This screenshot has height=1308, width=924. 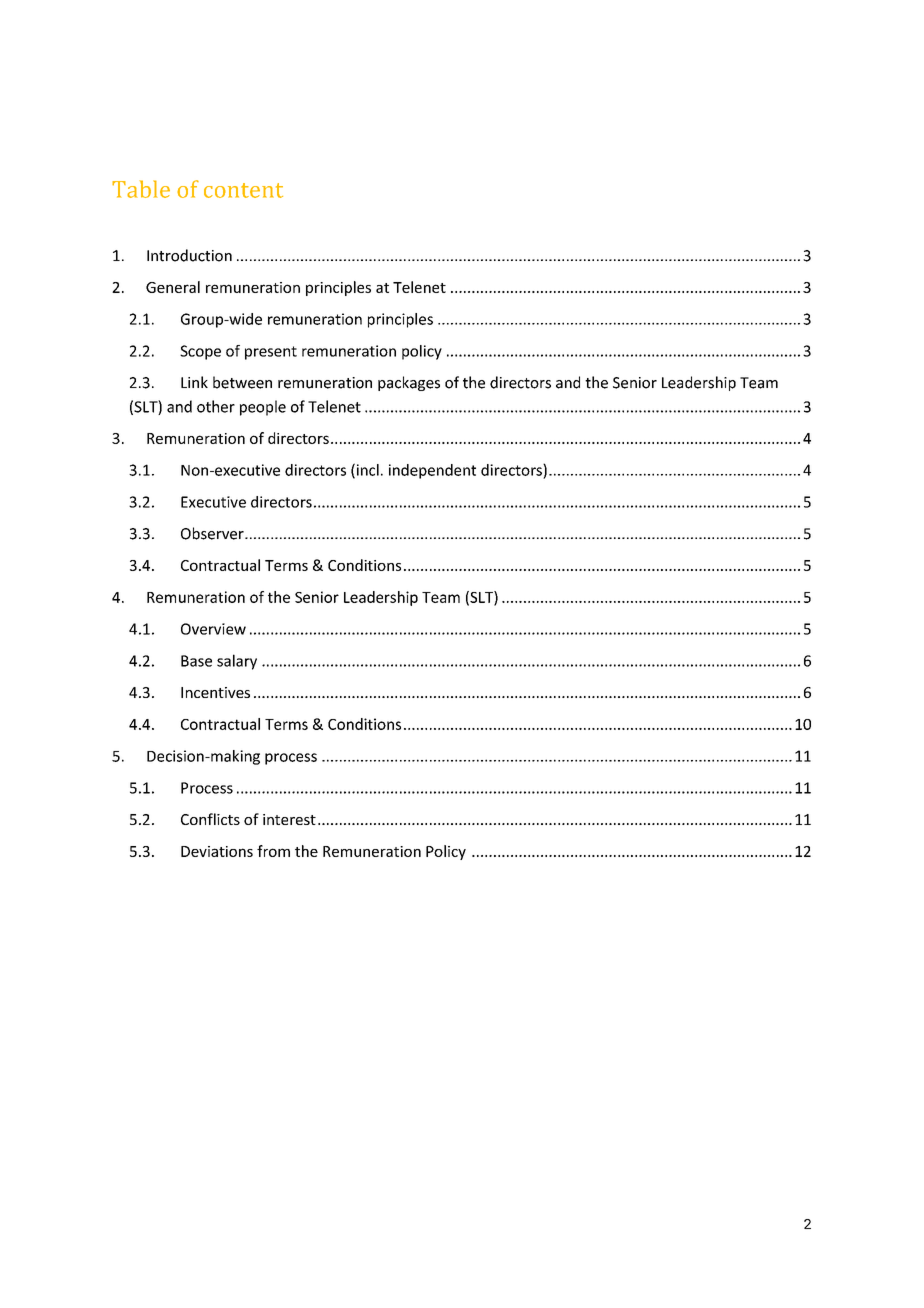 What do you see at coordinates (263, 408) in the screenshot?
I see `people` at bounding box center [263, 408].
